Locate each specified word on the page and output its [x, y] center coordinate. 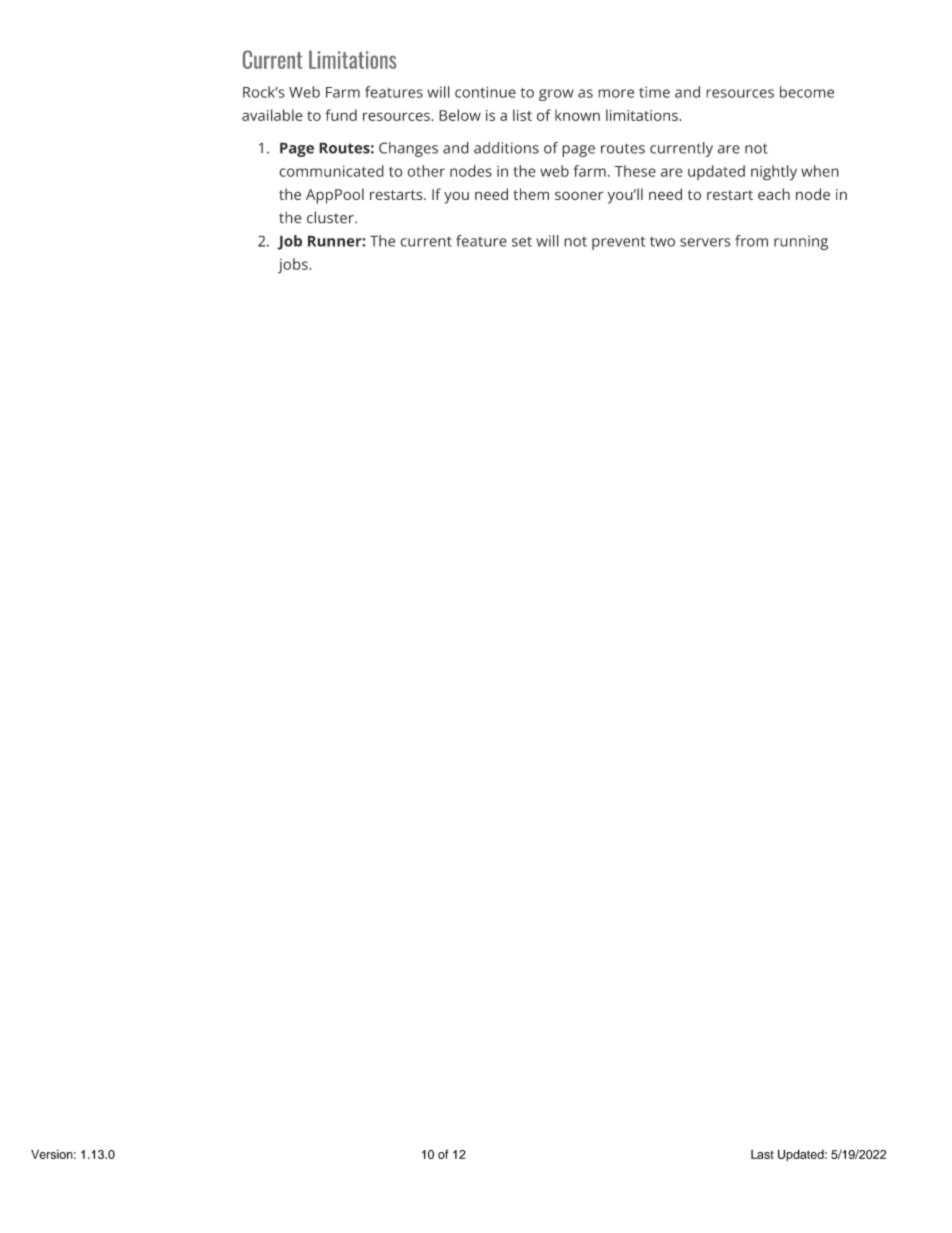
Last [762, 1154]
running [801, 242]
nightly [774, 173]
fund [341, 115]
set [522, 241]
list [522, 115]
